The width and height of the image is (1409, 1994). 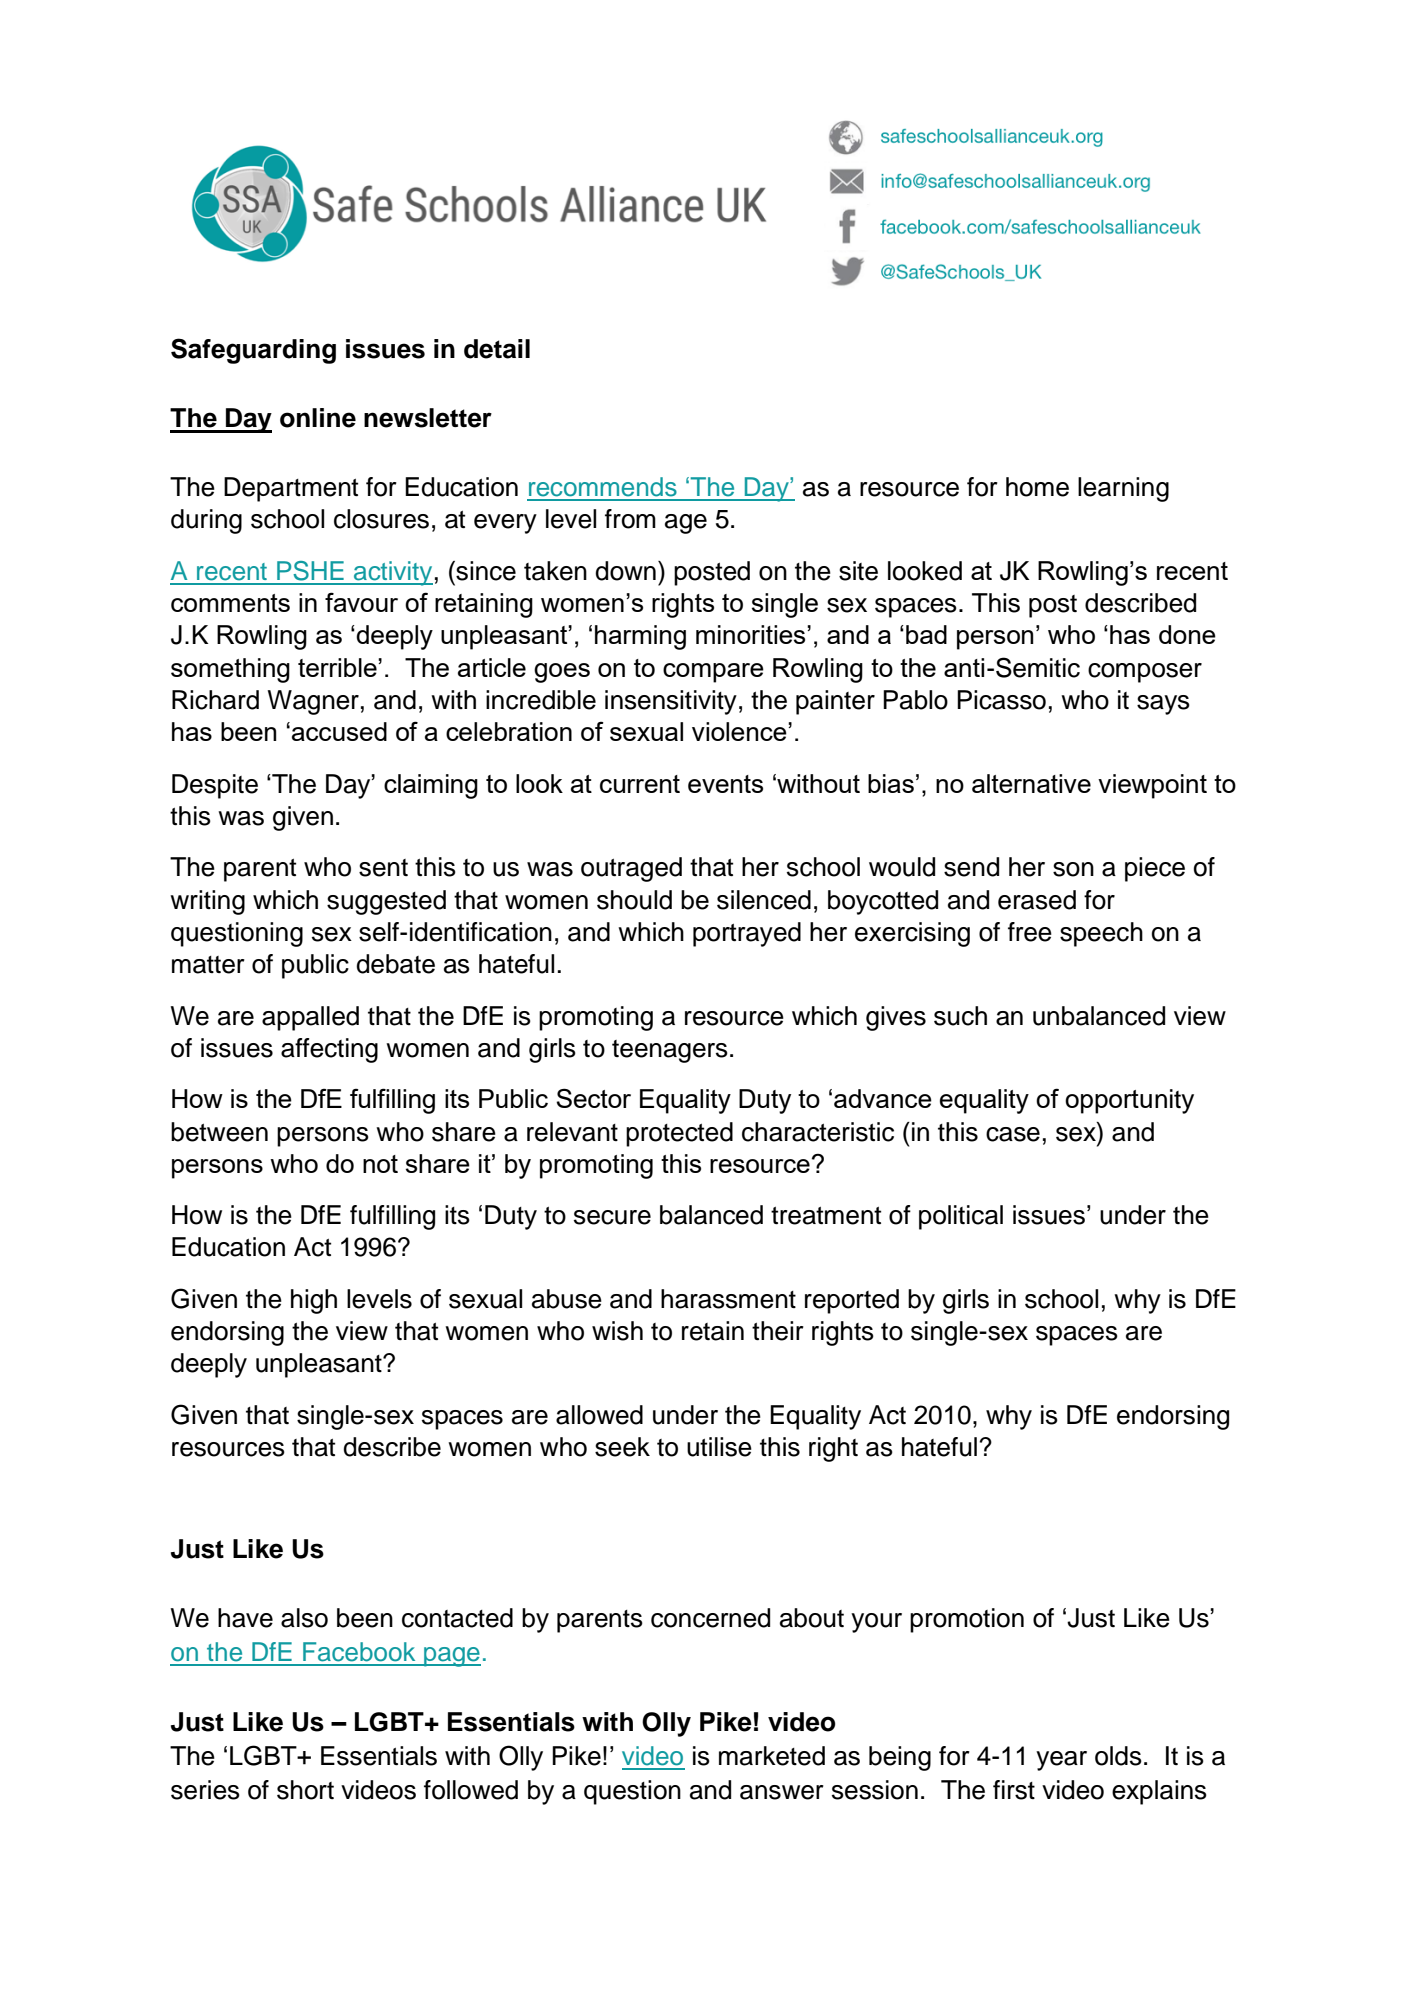 I want to click on violence, so click(x=740, y=731).
